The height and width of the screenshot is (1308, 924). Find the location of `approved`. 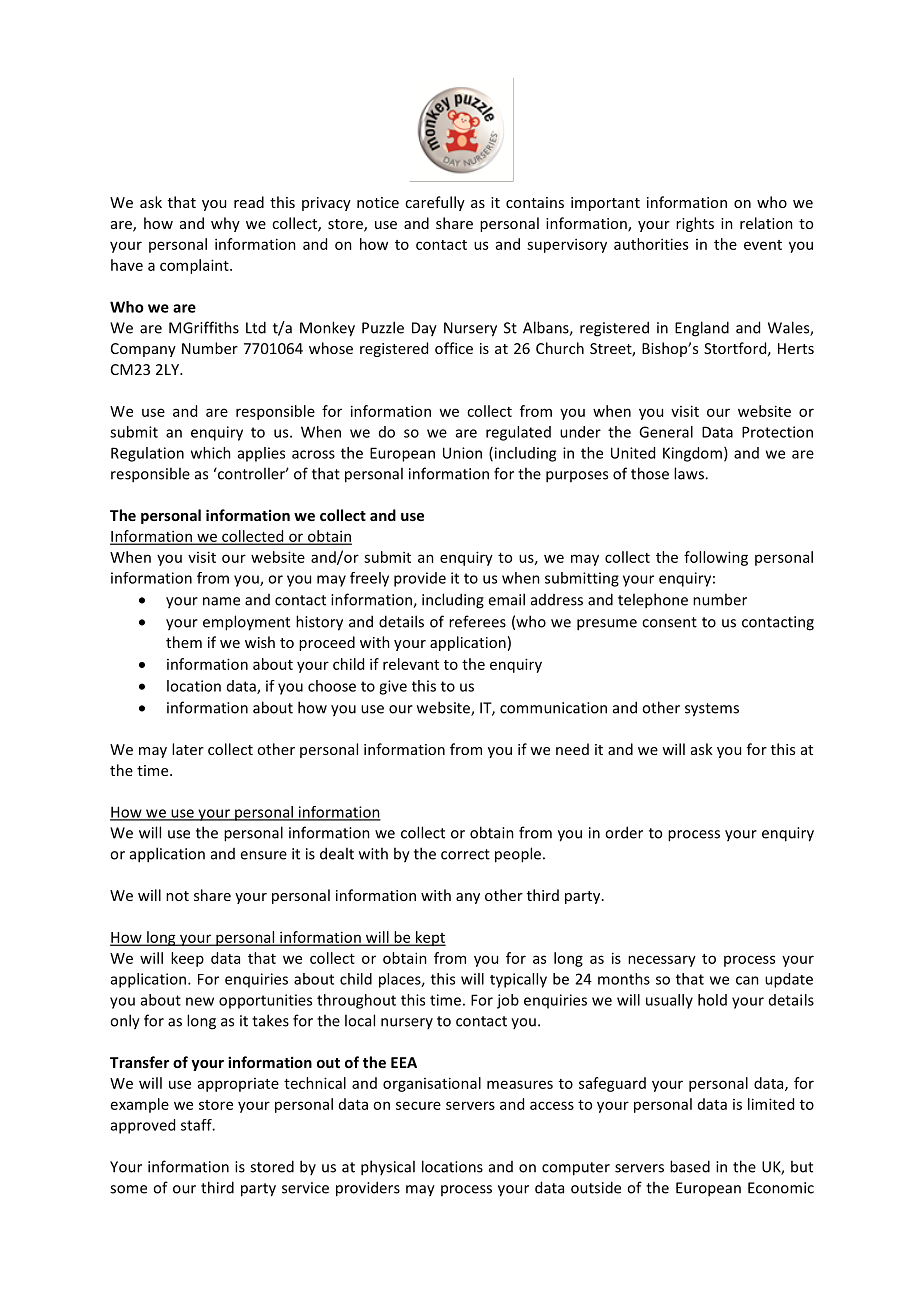

approved is located at coordinates (143, 1126).
